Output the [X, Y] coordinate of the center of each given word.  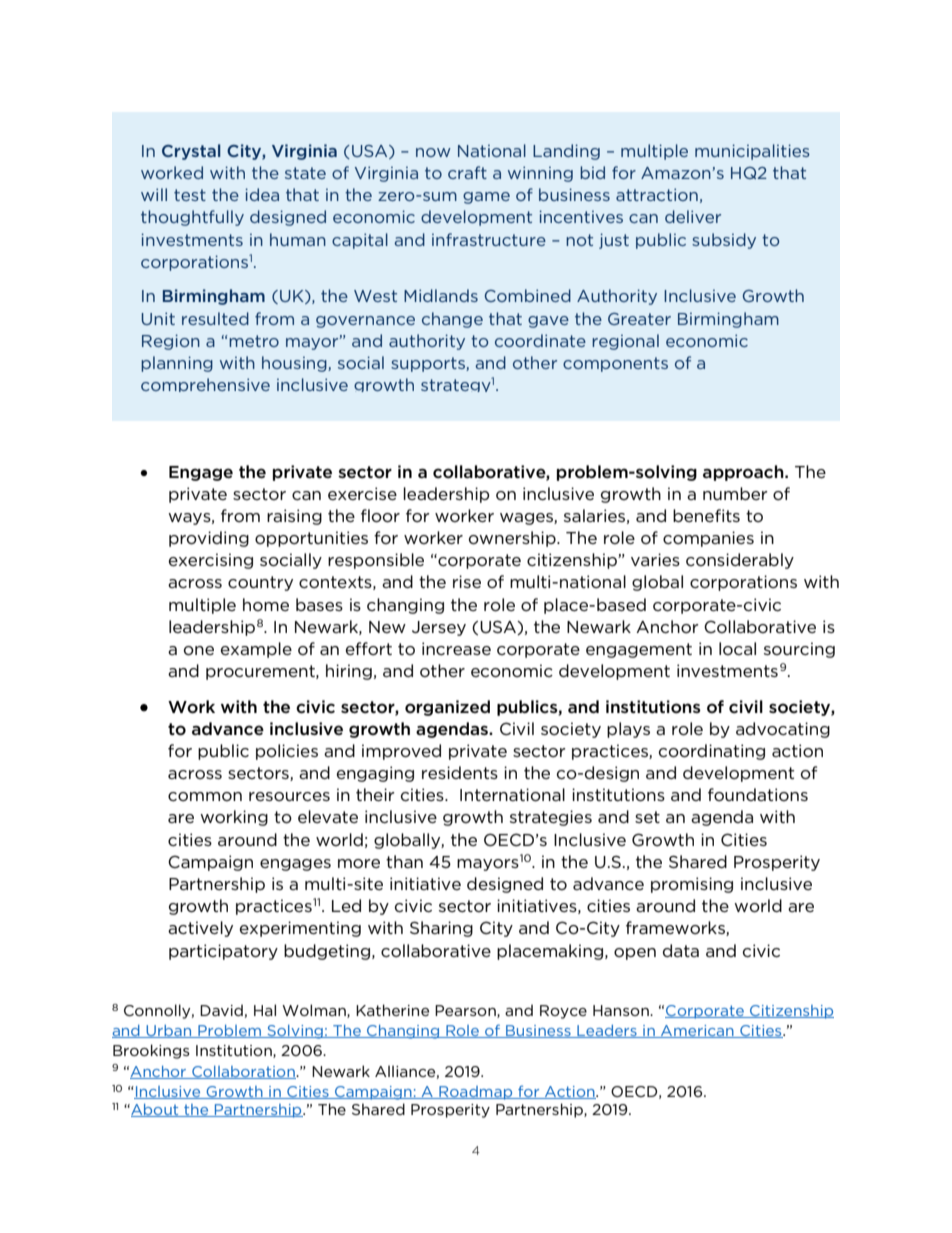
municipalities [752, 152]
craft [467, 172]
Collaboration [243, 1072]
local [737, 648]
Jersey [439, 628]
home [266, 604]
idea [262, 194]
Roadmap [476, 1093]
